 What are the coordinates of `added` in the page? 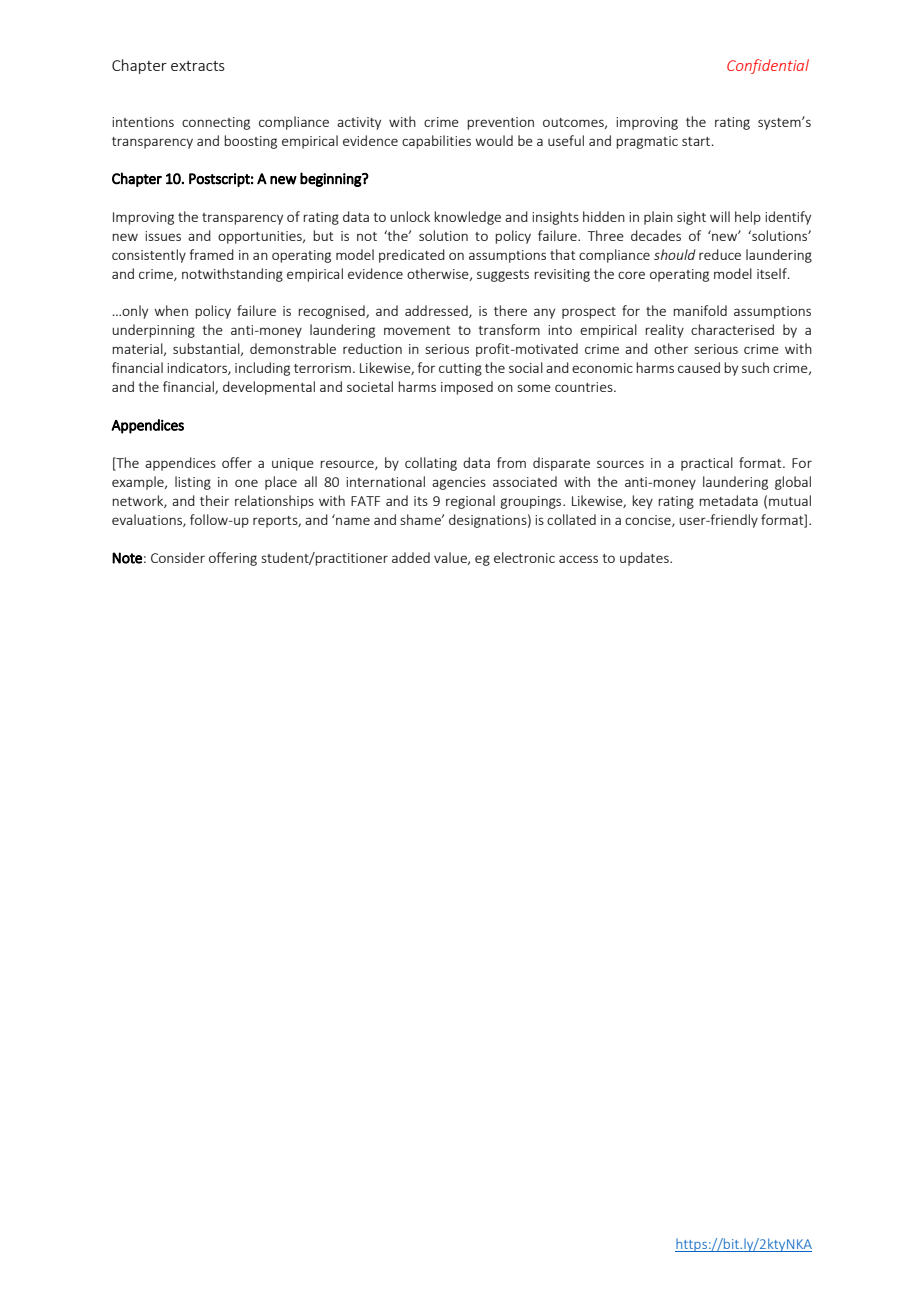 It's located at (411, 557).
